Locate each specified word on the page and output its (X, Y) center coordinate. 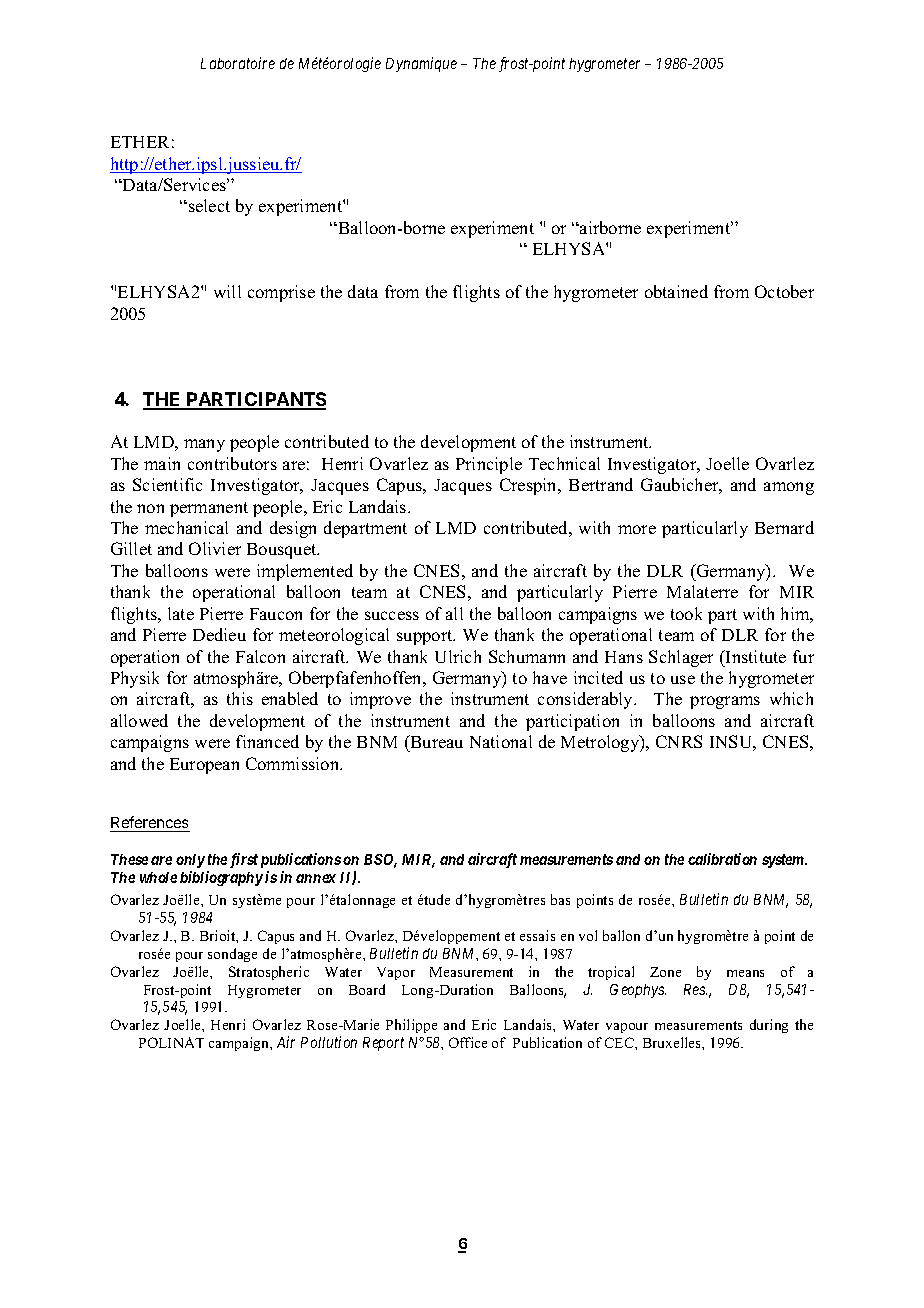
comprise (281, 293)
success (392, 615)
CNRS (679, 741)
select (209, 205)
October (784, 291)
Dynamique (421, 64)
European (204, 766)
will (227, 291)
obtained (676, 291)
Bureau (435, 743)
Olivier (215, 548)
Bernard (784, 527)
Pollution (329, 1042)
